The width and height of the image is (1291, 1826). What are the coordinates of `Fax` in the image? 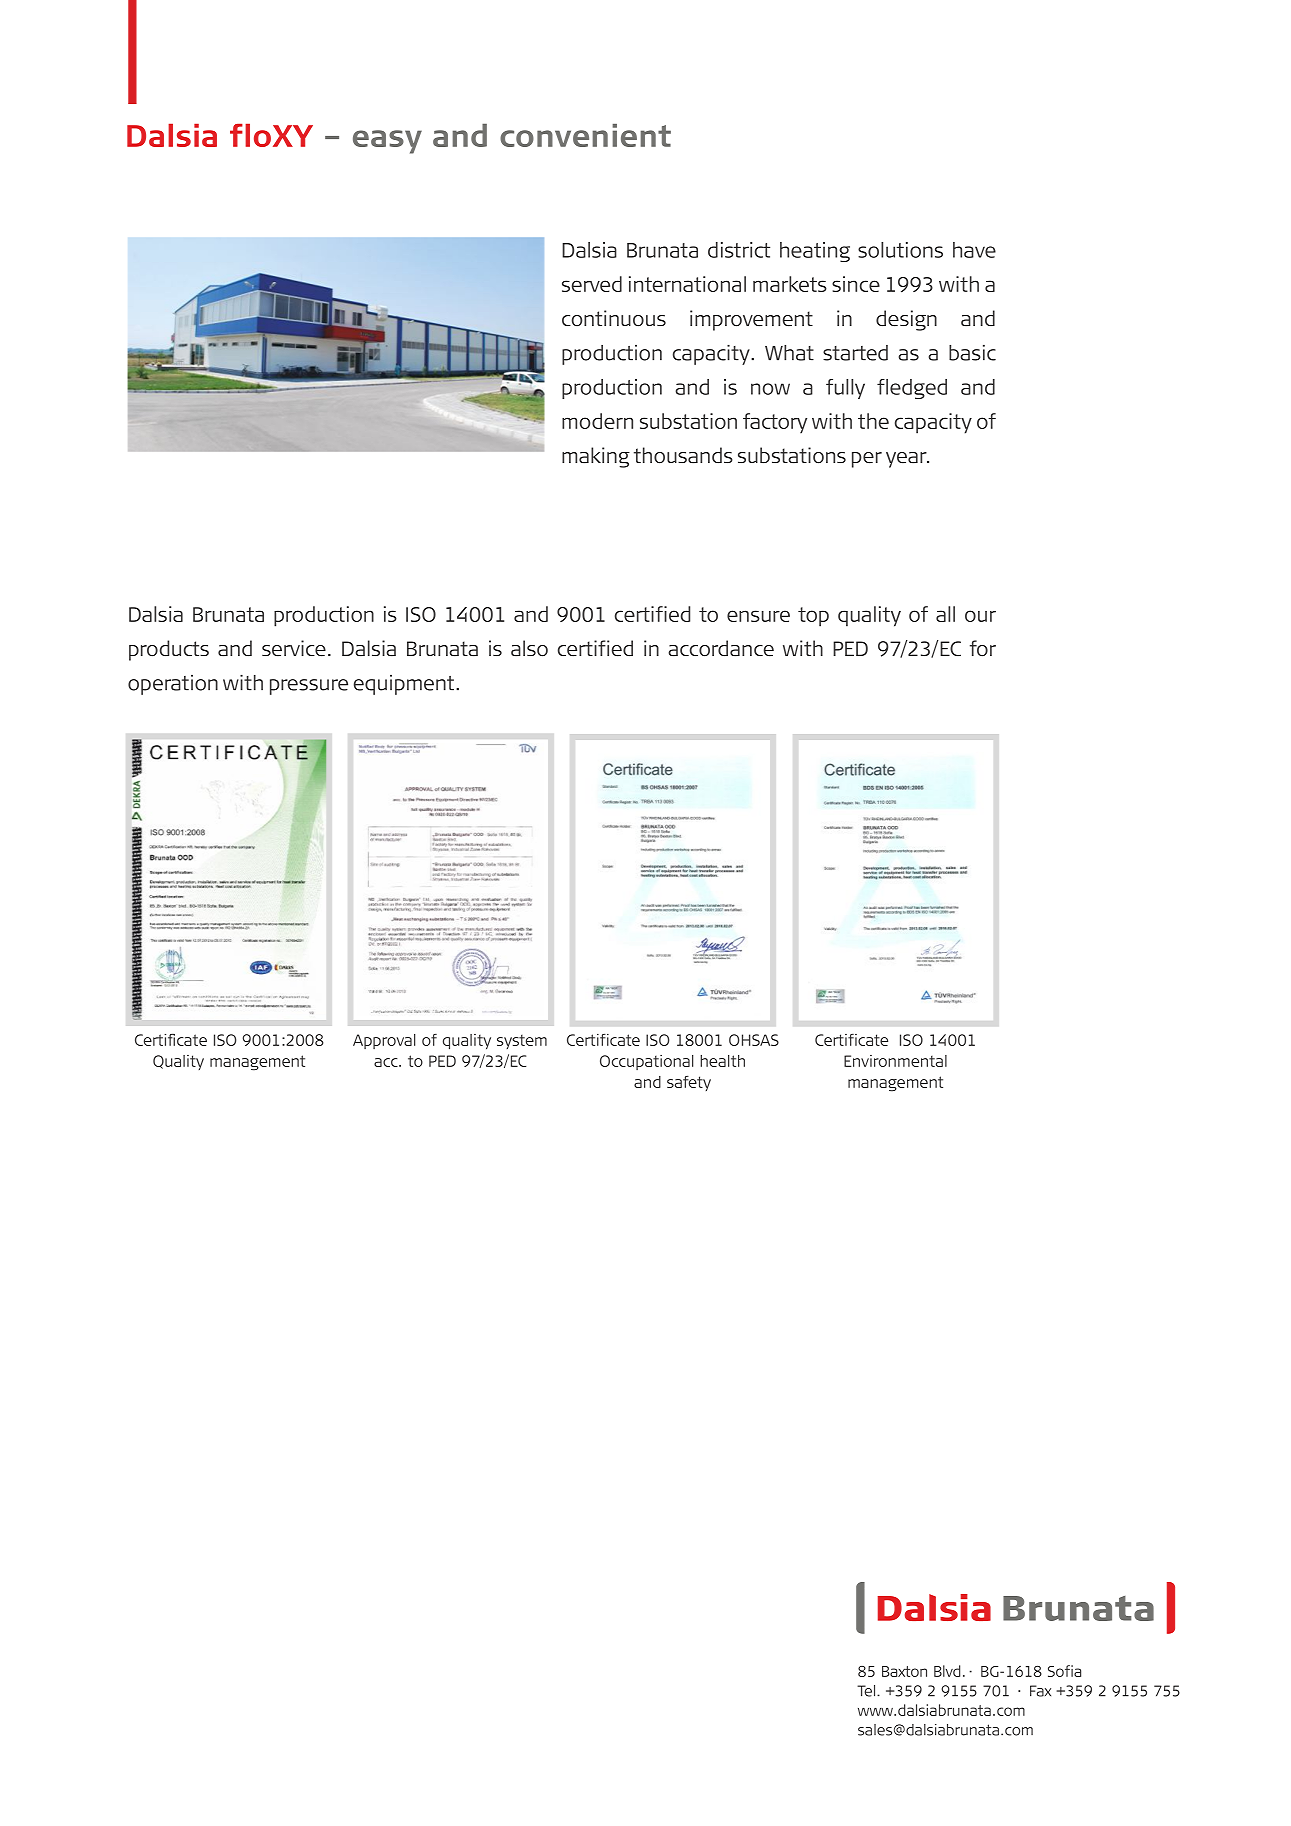 It's located at (1040, 1691).
